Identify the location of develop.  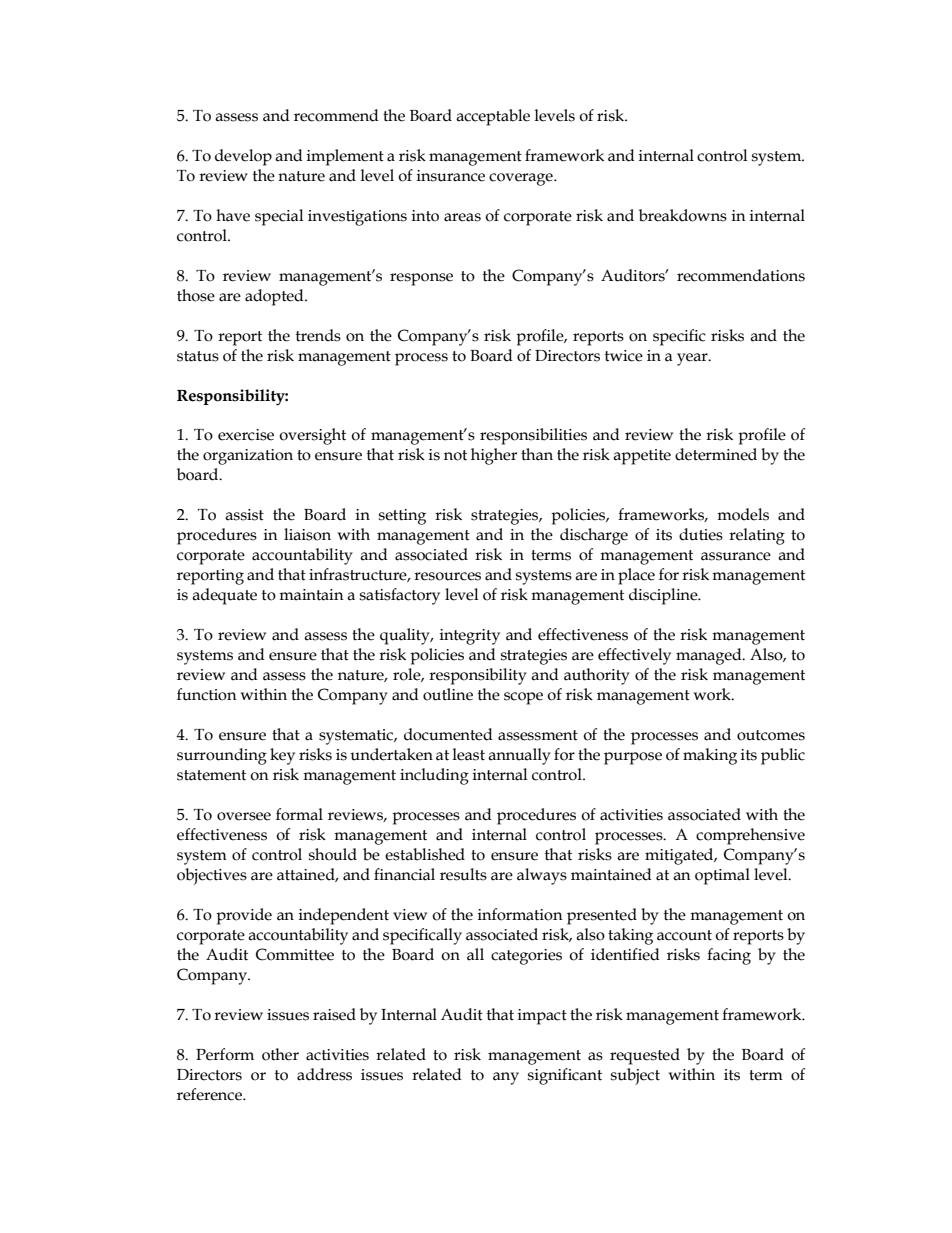
(243, 157).
